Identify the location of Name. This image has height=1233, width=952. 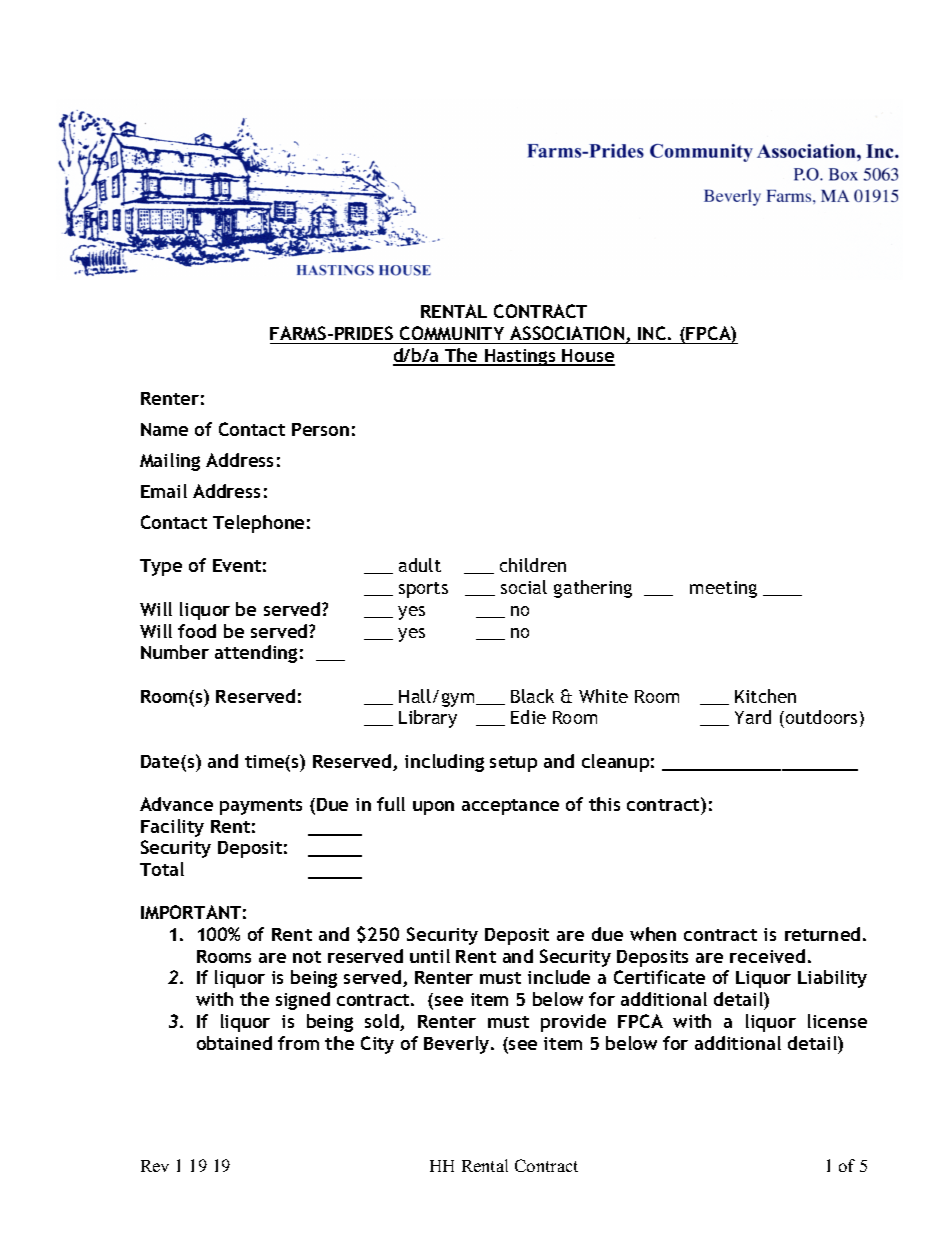
(164, 429).
